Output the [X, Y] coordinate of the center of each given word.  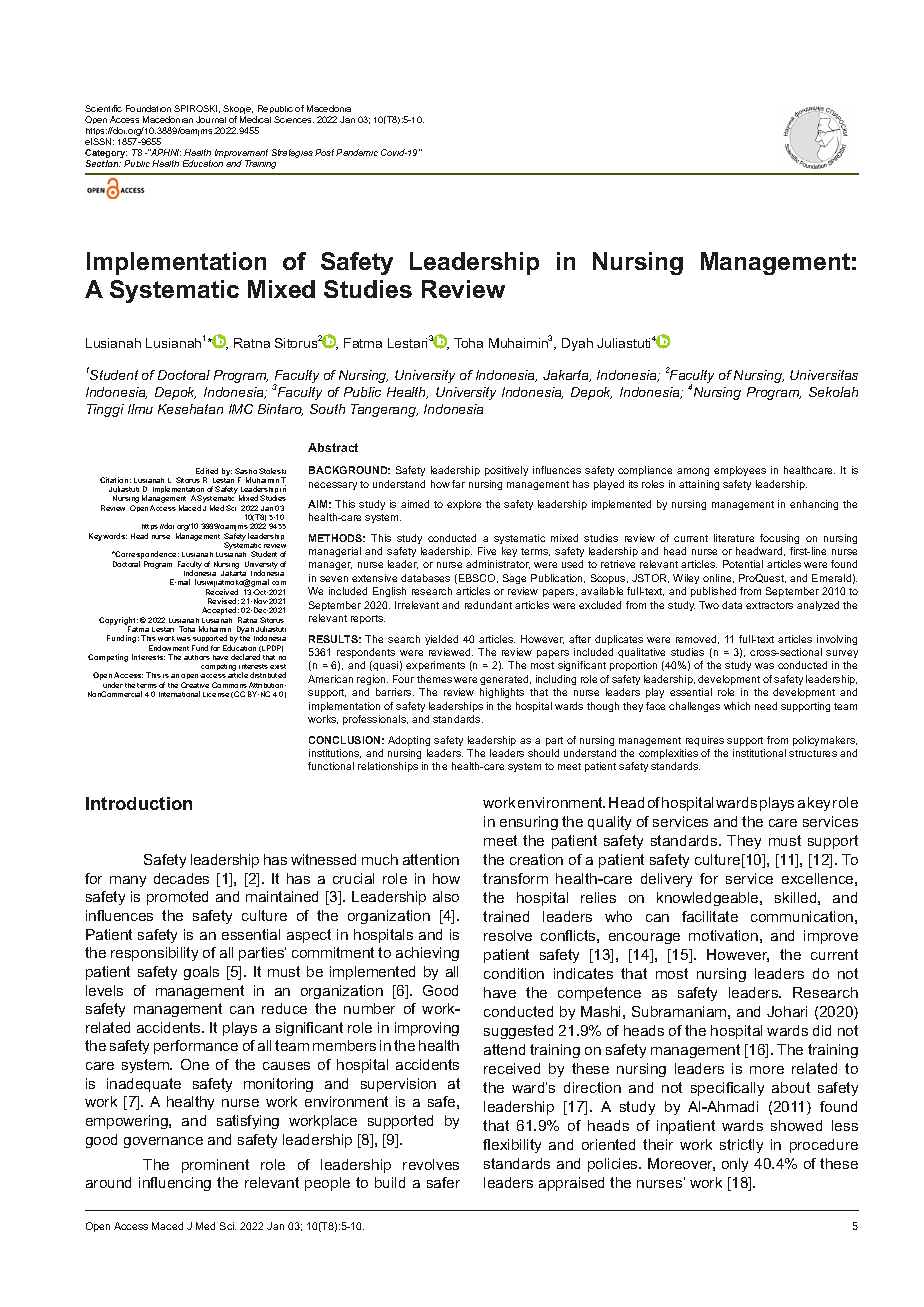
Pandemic [357, 152]
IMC [241, 409]
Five [487, 551]
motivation [723, 935]
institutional [759, 753]
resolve [508, 935]
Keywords [108, 537]
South [327, 409]
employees [740, 471]
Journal [211, 119]
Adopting [409, 741]
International [179, 694]
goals [201, 973]
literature [734, 538]
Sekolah [833, 392]
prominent [215, 1166]
